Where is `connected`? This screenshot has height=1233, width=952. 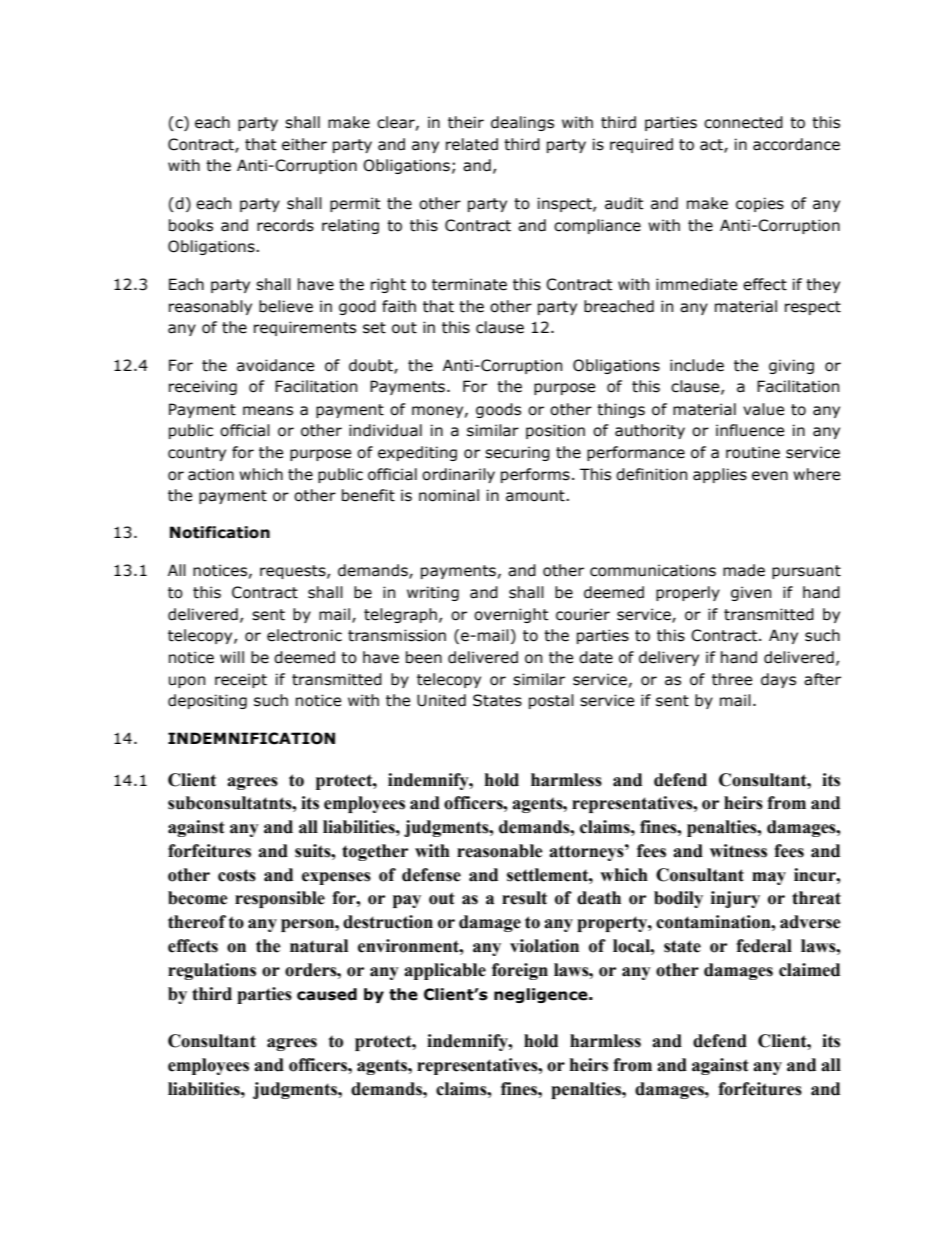 connected is located at coordinates (743, 122).
